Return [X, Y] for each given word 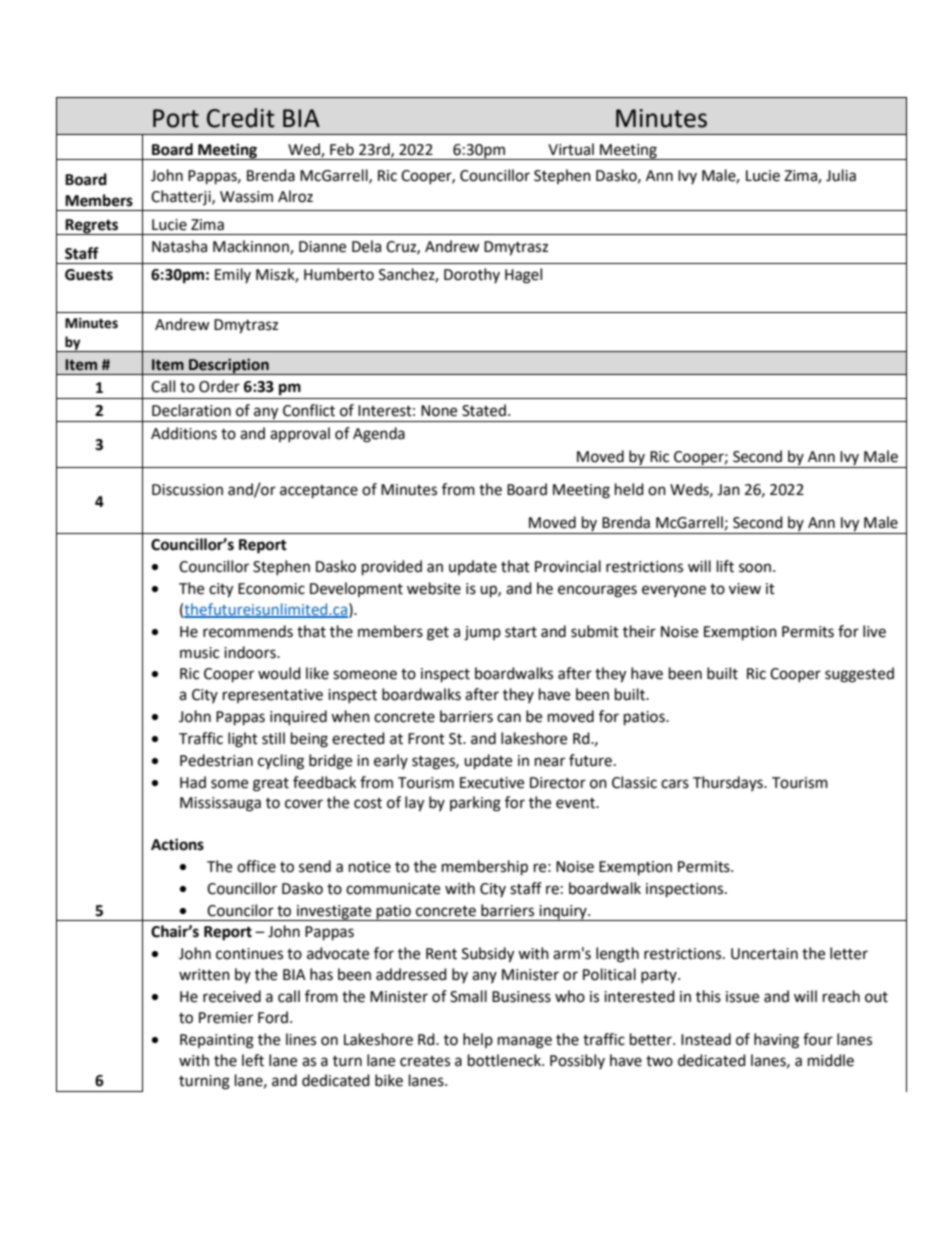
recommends [248, 631]
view [745, 589]
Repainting [217, 1041]
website [434, 588]
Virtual [571, 149]
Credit [241, 118]
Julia [841, 175]
